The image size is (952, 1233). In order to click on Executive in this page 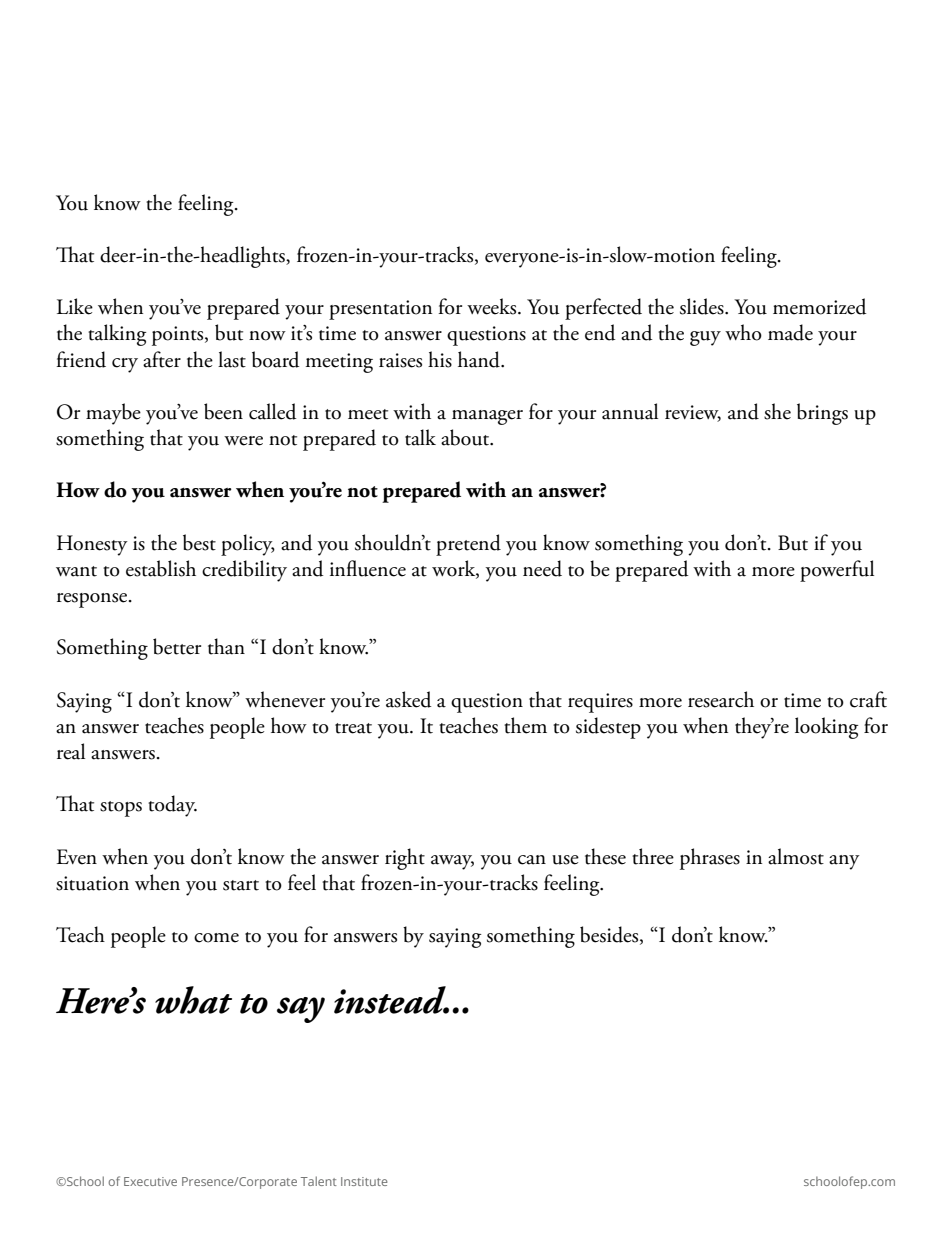, I will do `click(150, 1181)`.
